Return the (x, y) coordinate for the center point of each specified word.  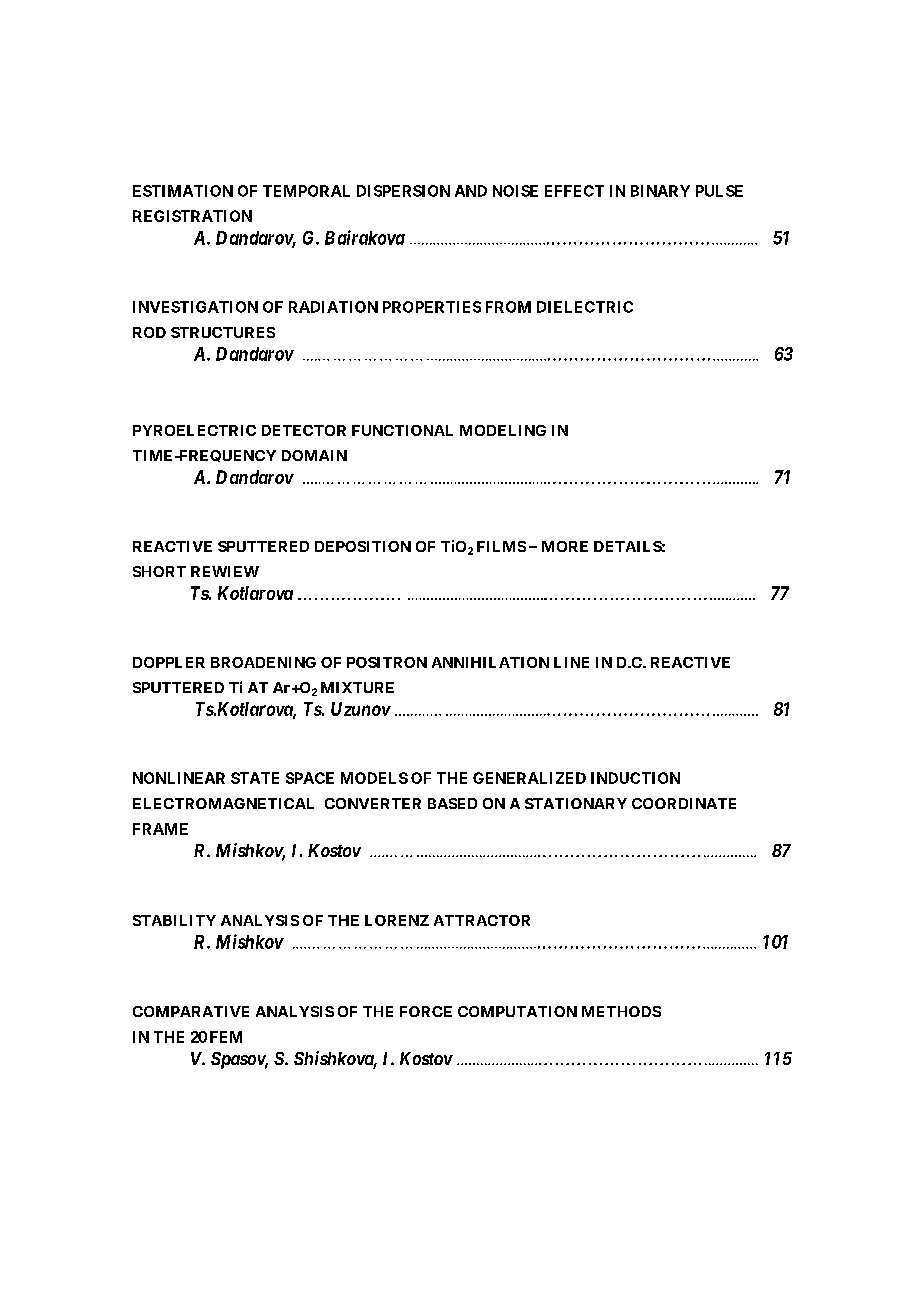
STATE (255, 778)
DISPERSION (403, 191)
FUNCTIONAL (402, 430)
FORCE (426, 1011)
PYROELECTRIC (194, 430)
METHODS (621, 1011)
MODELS (374, 778)
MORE (565, 546)
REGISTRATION (192, 216)
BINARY (660, 191)
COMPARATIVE (191, 1011)
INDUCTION (635, 778)
